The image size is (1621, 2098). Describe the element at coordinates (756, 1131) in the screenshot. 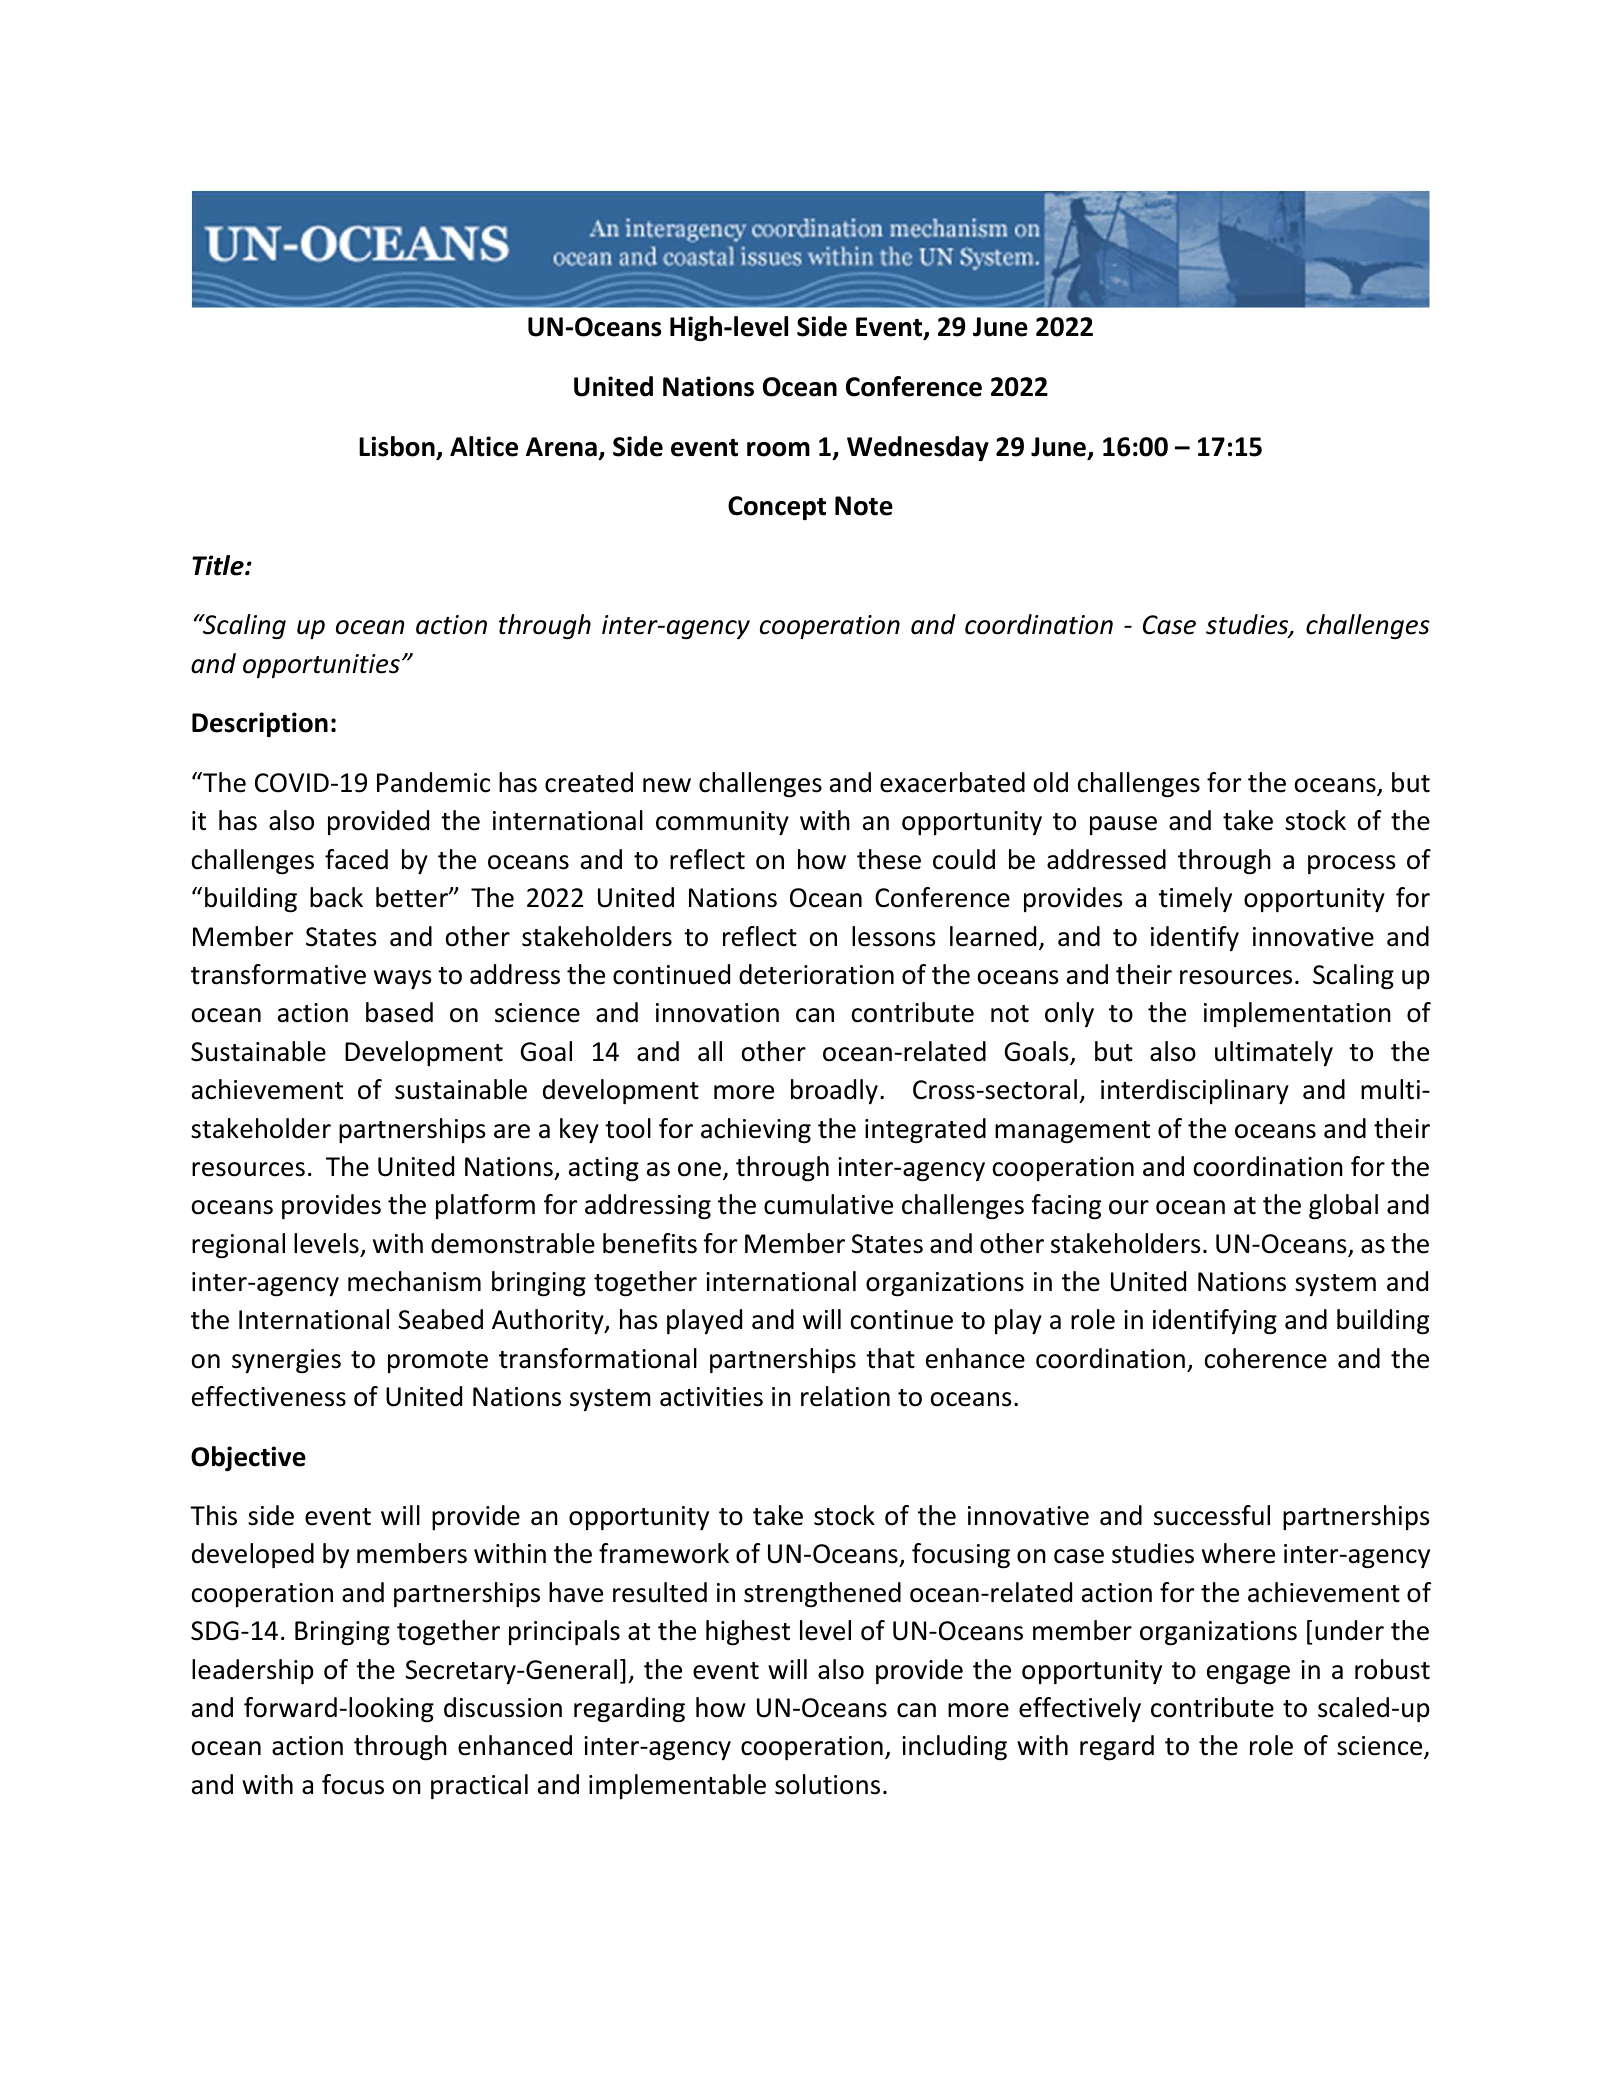

I see `achieving` at that location.
